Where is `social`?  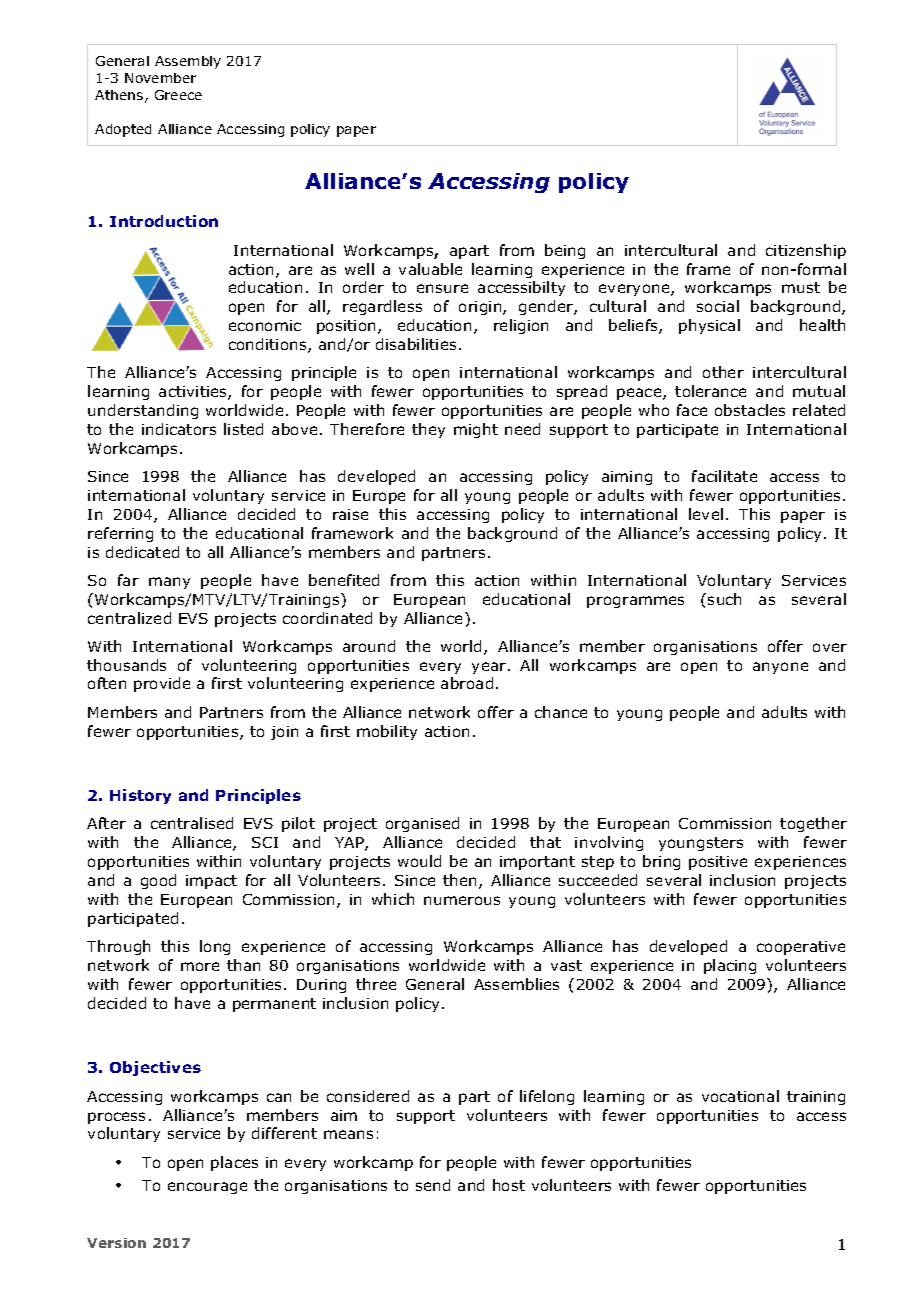
social is located at coordinates (718, 306).
